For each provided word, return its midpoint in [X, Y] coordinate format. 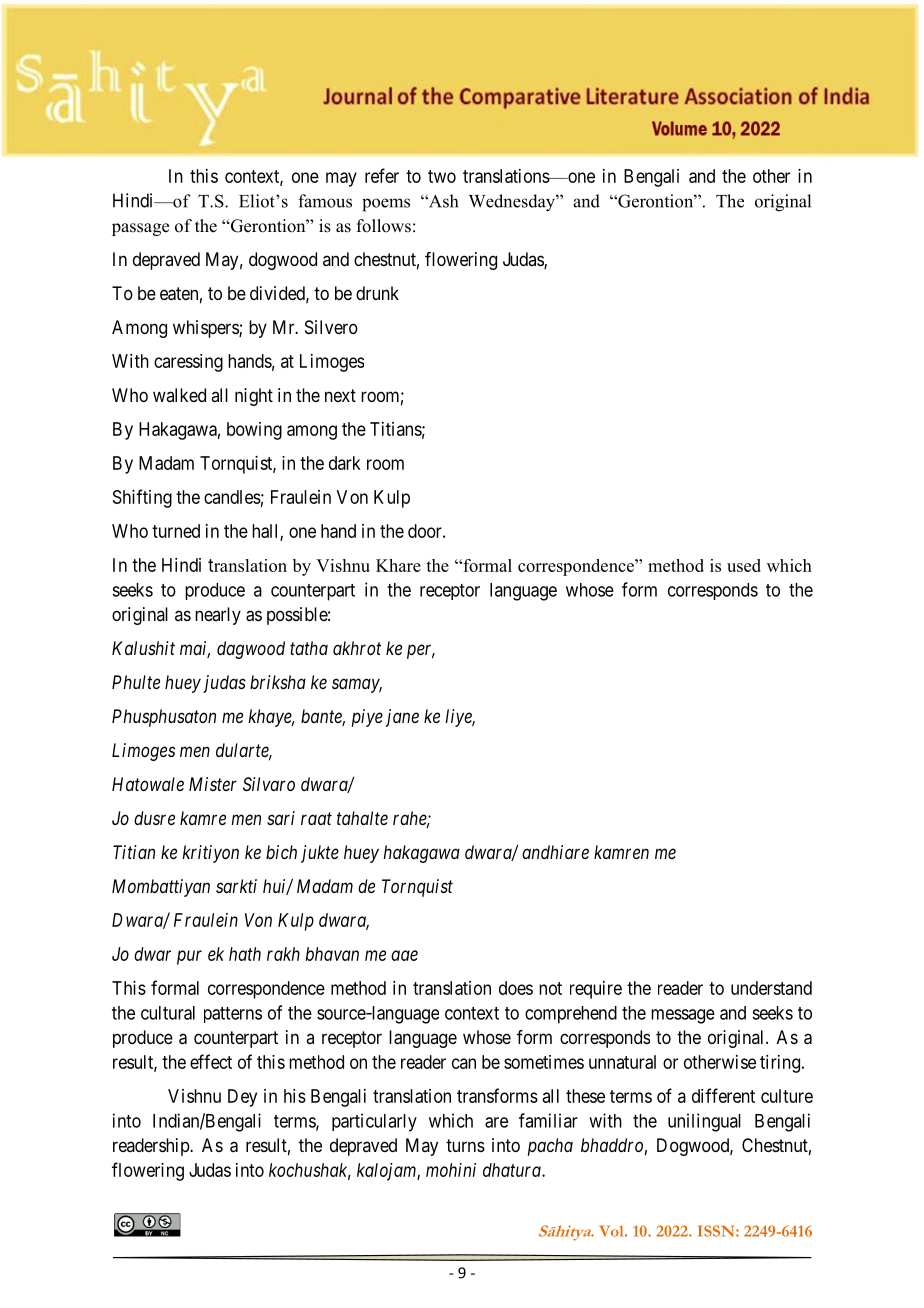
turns [465, 1145]
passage [140, 229]
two [442, 176]
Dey [242, 1098]
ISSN [717, 1231]
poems [386, 205]
